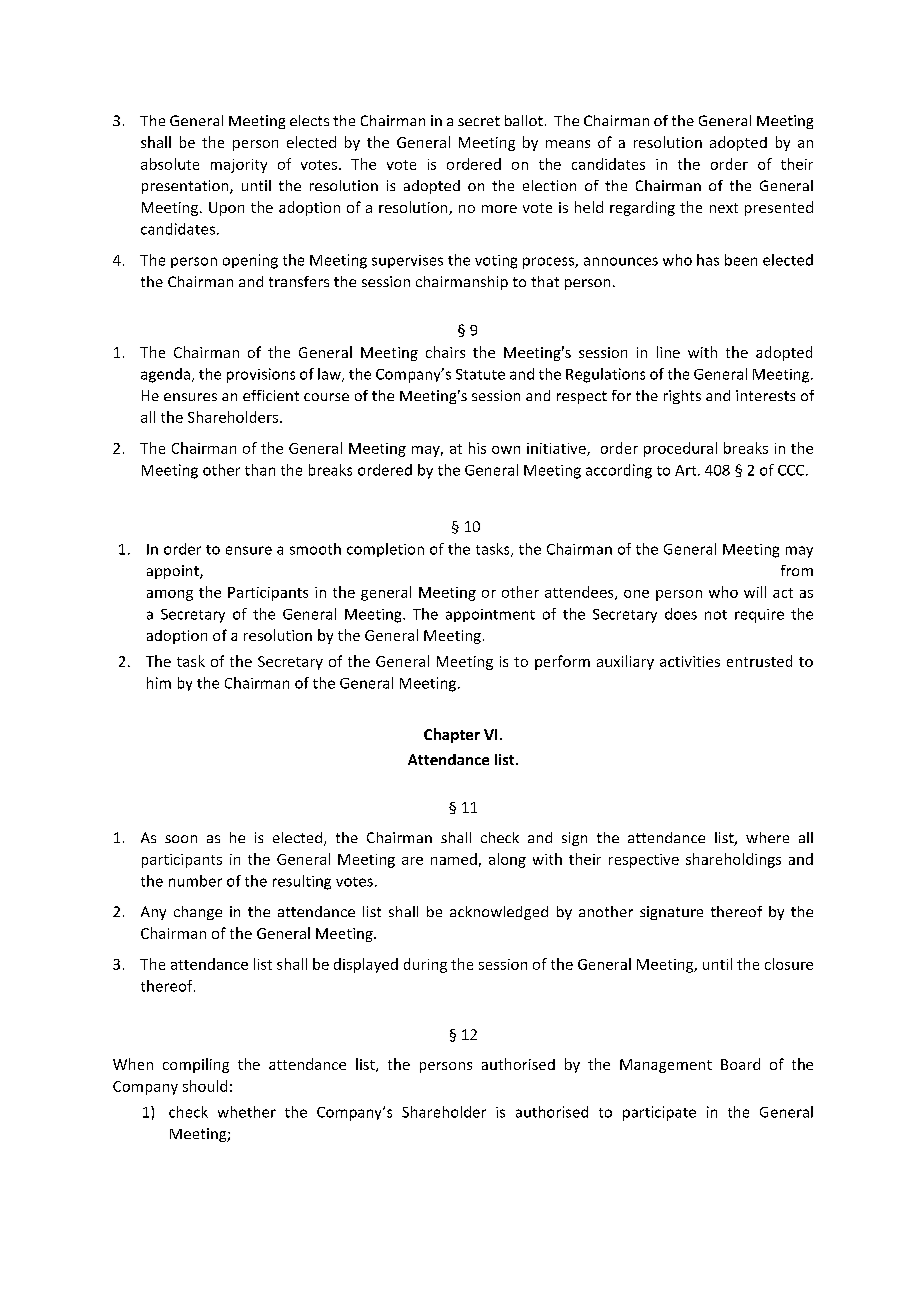 Image resolution: width=924 pixels, height=1308 pixels. Describe the element at coordinates (681, 614) in the document. I see `does` at that location.
